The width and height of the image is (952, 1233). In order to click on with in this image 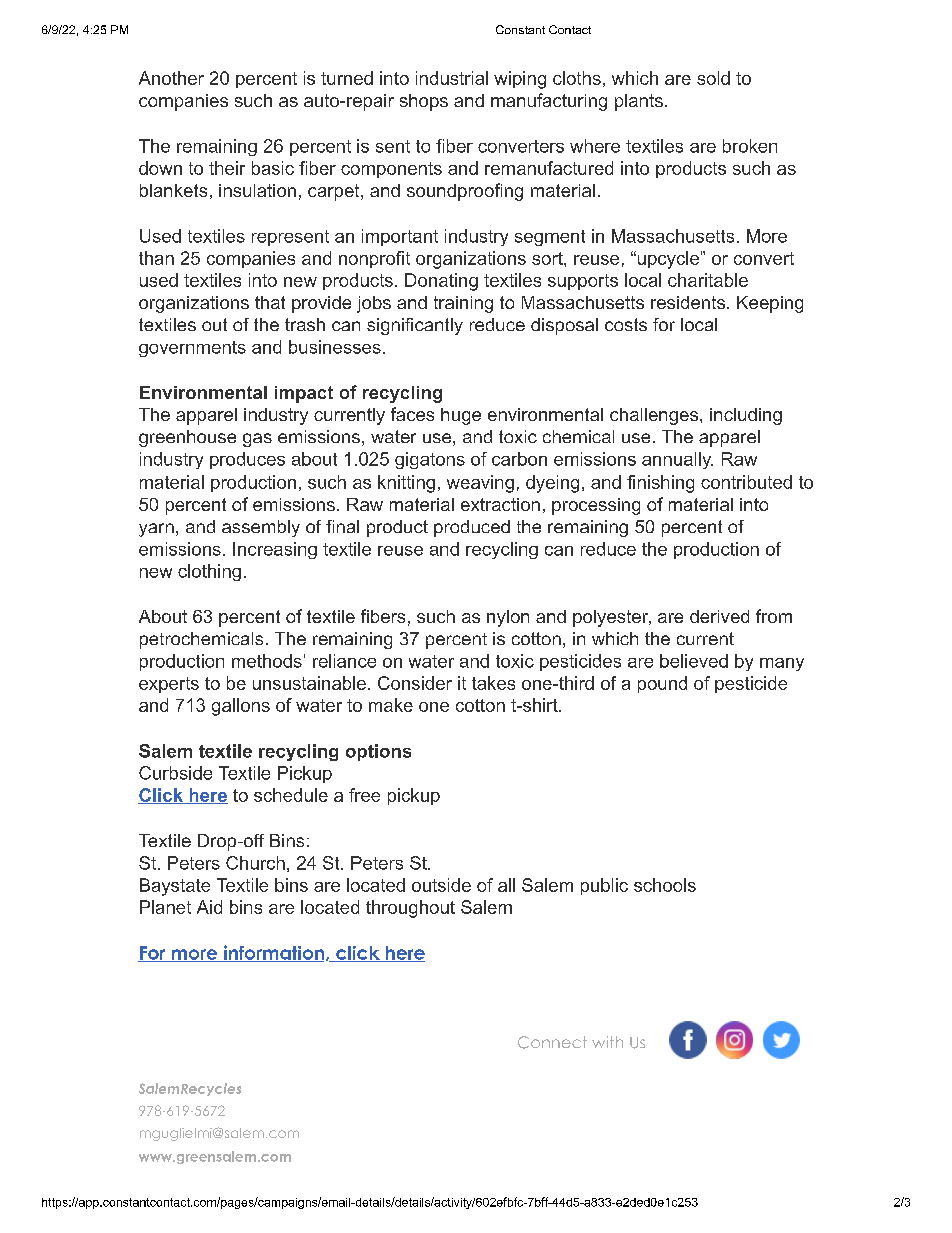, I will do `click(607, 1042)`.
